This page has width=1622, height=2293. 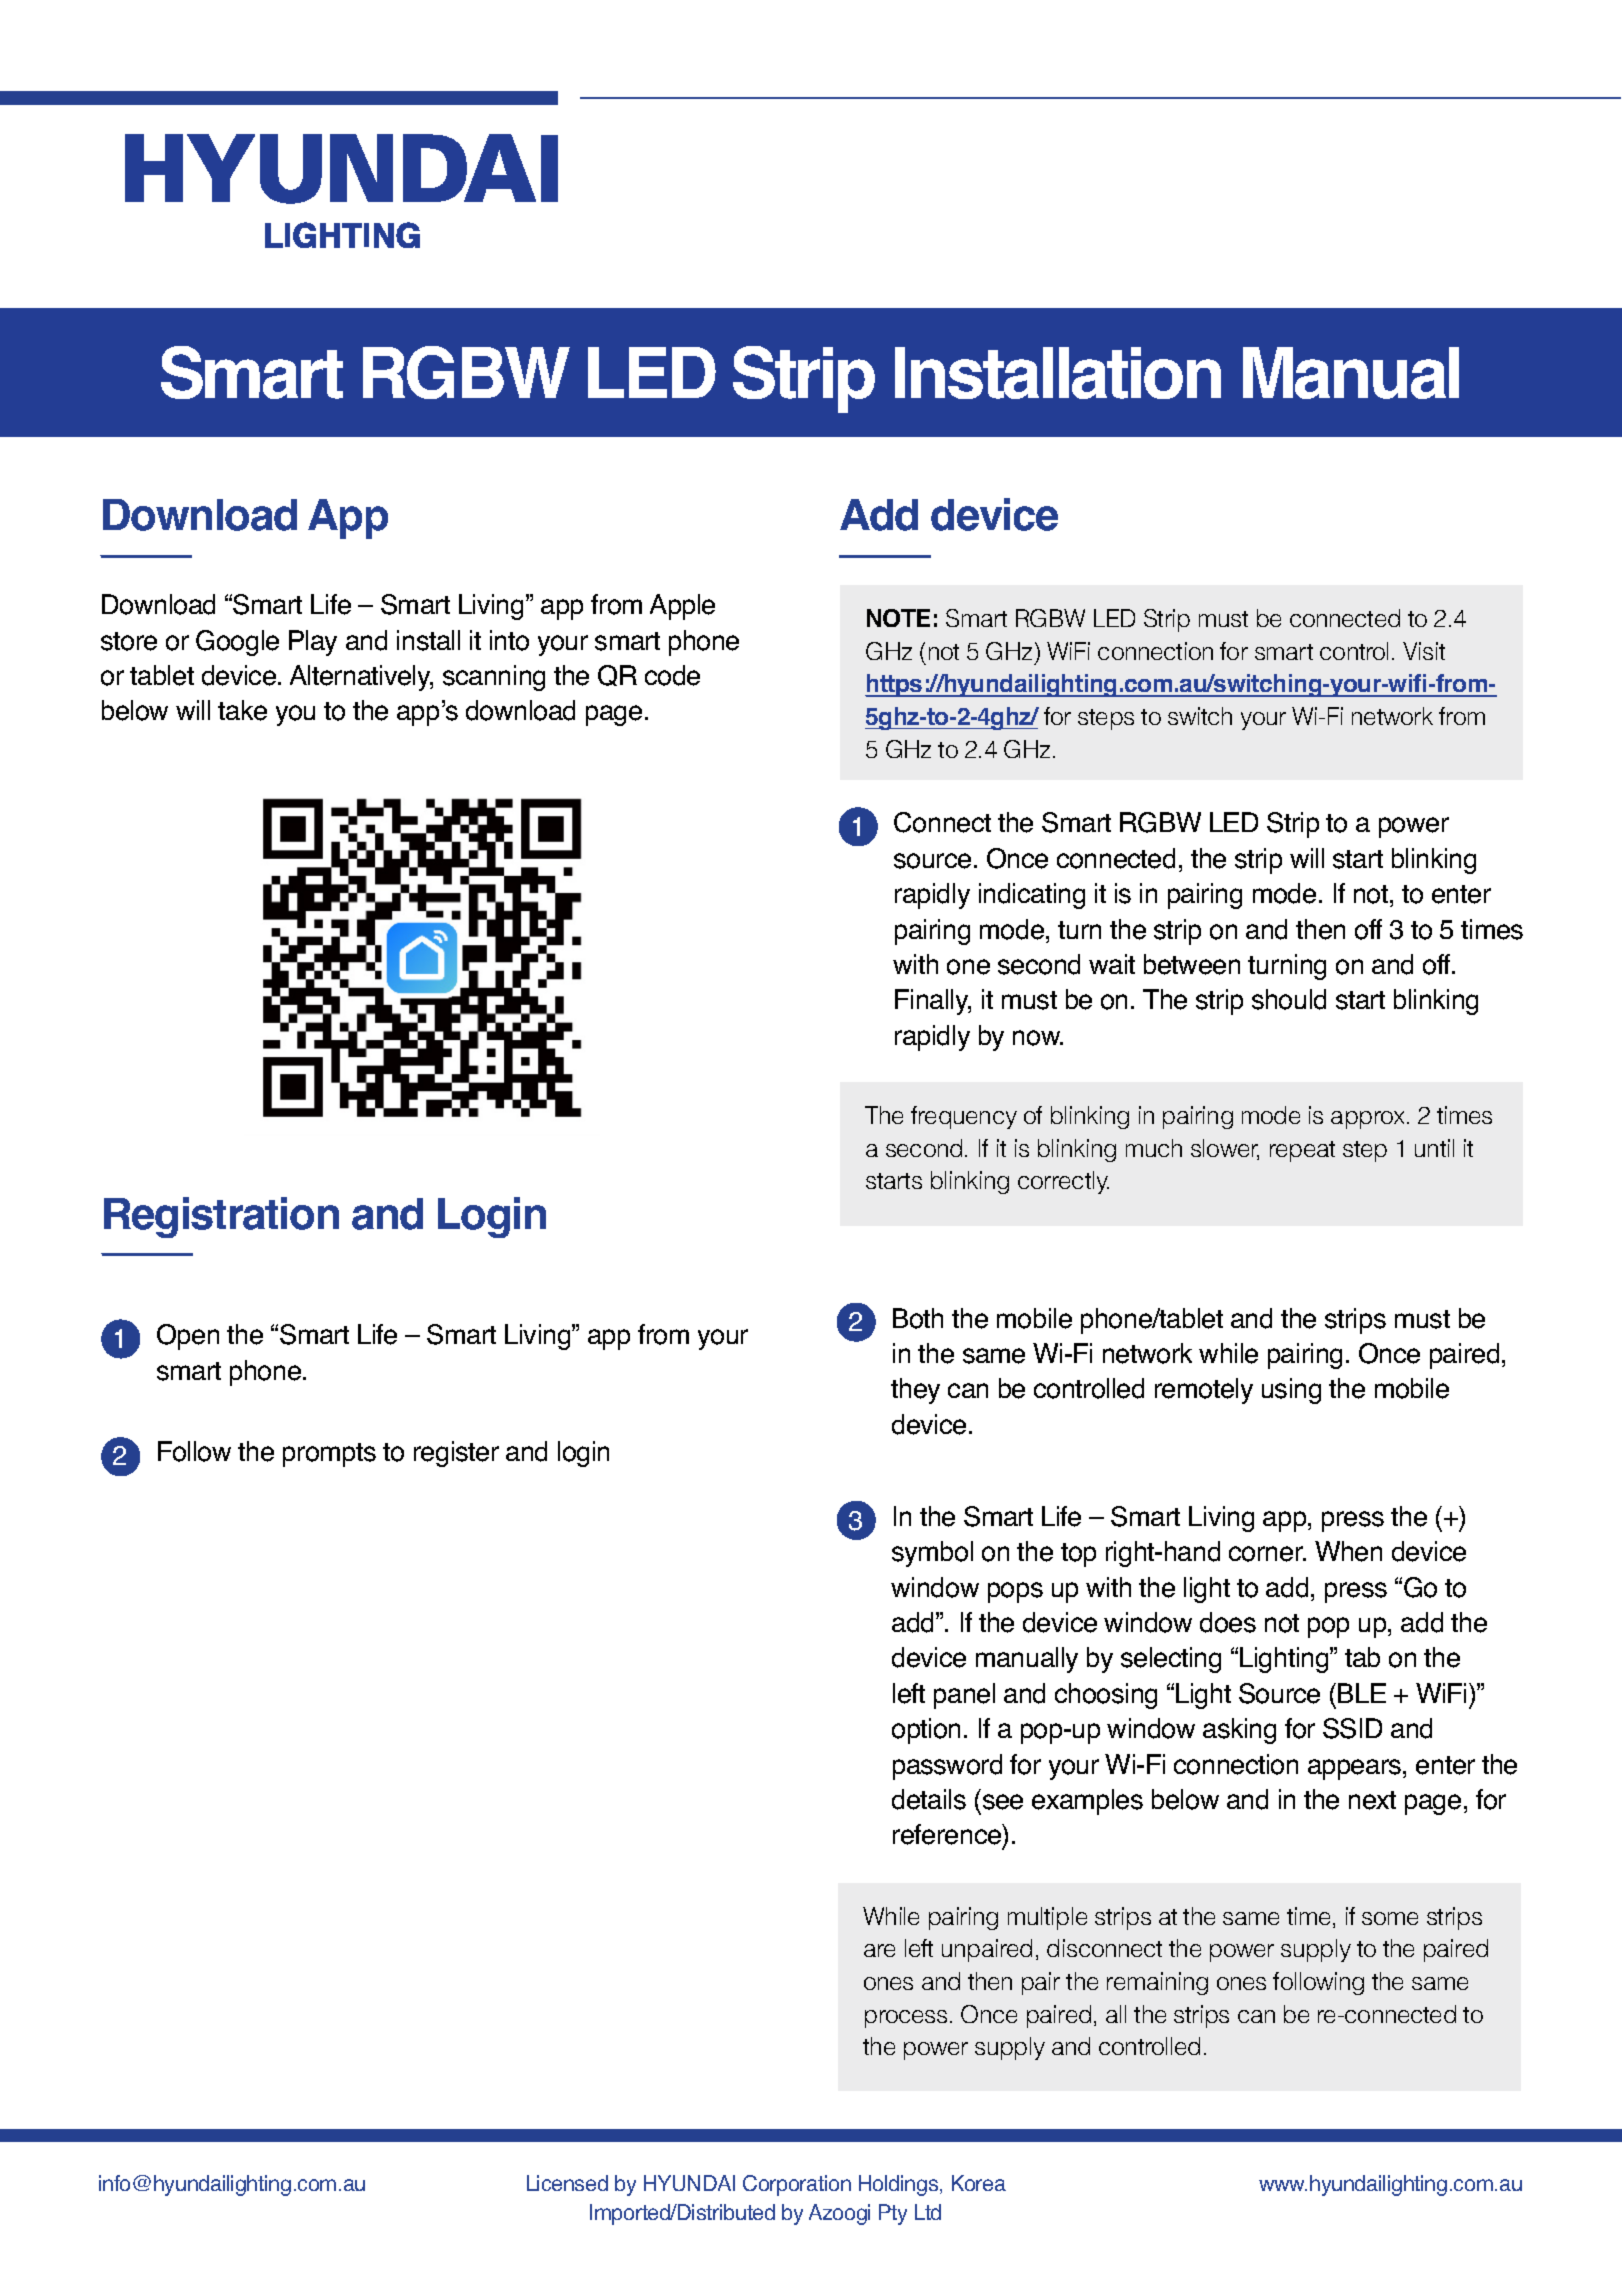 I want to click on they, so click(x=915, y=1391).
